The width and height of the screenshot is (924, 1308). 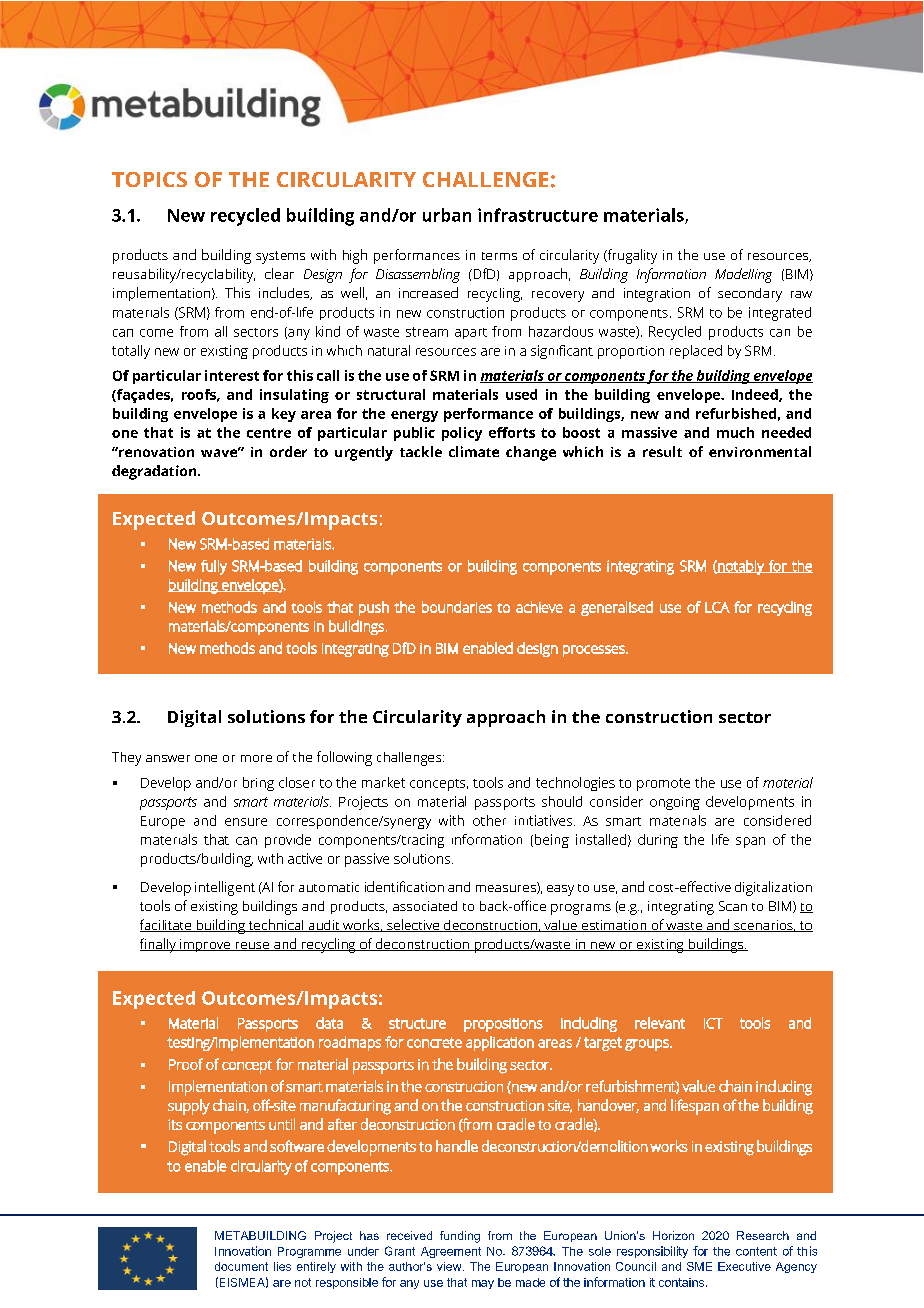 I want to click on associated, so click(x=425, y=906).
